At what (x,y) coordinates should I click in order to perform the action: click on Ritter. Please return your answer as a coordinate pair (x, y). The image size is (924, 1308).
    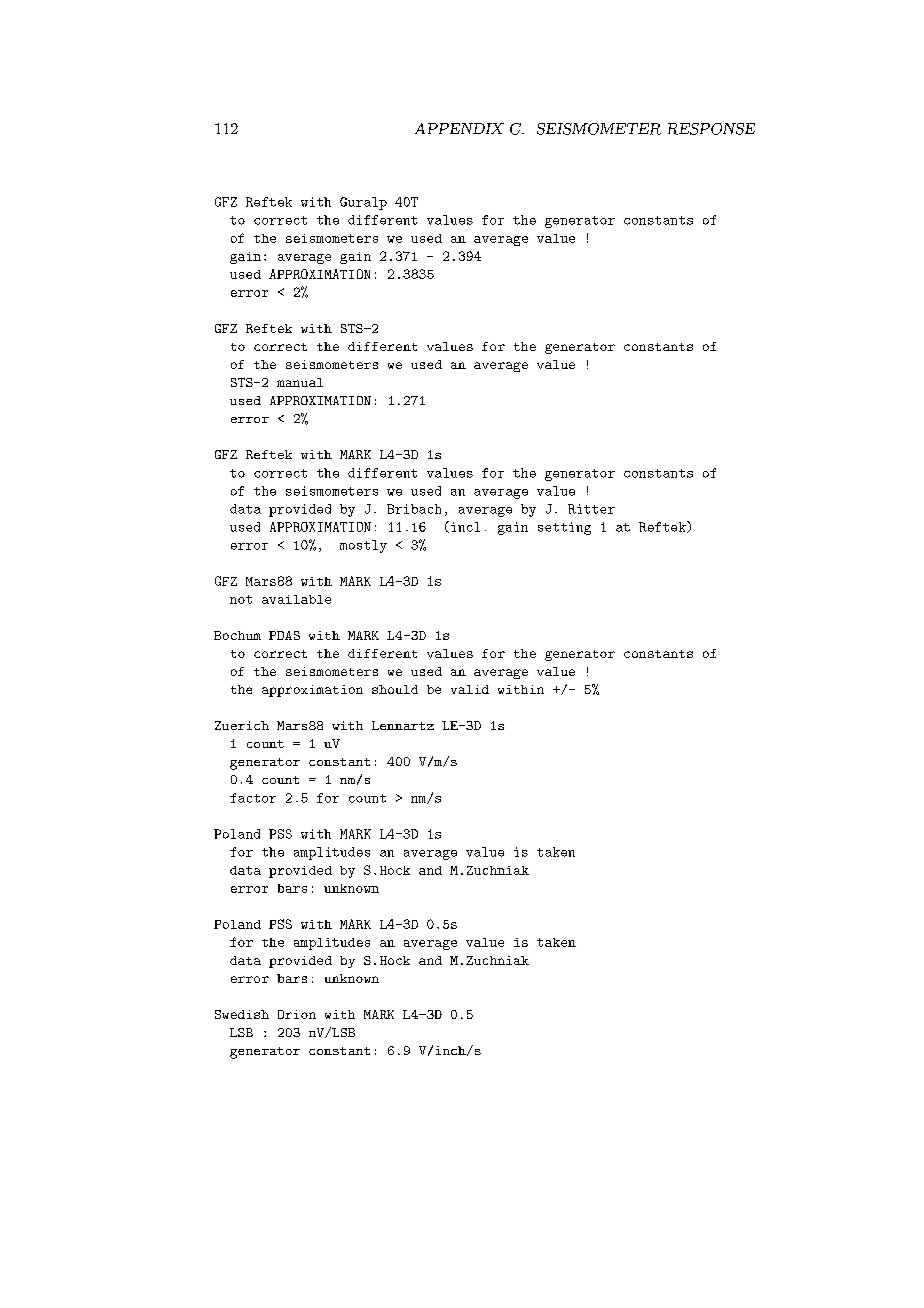
    Looking at the image, I should click on (591, 509).
